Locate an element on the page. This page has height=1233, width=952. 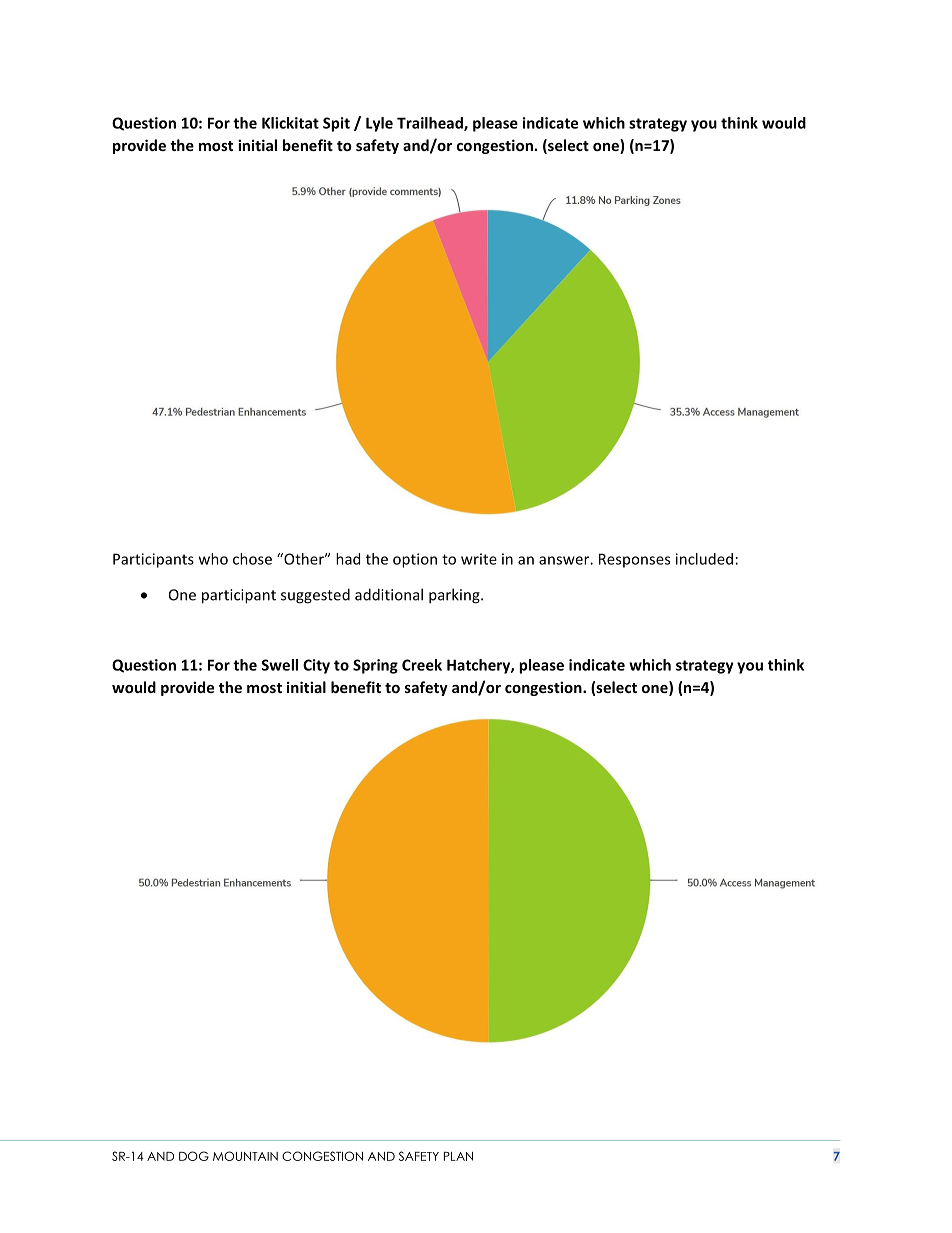
chose is located at coordinates (252, 559).
